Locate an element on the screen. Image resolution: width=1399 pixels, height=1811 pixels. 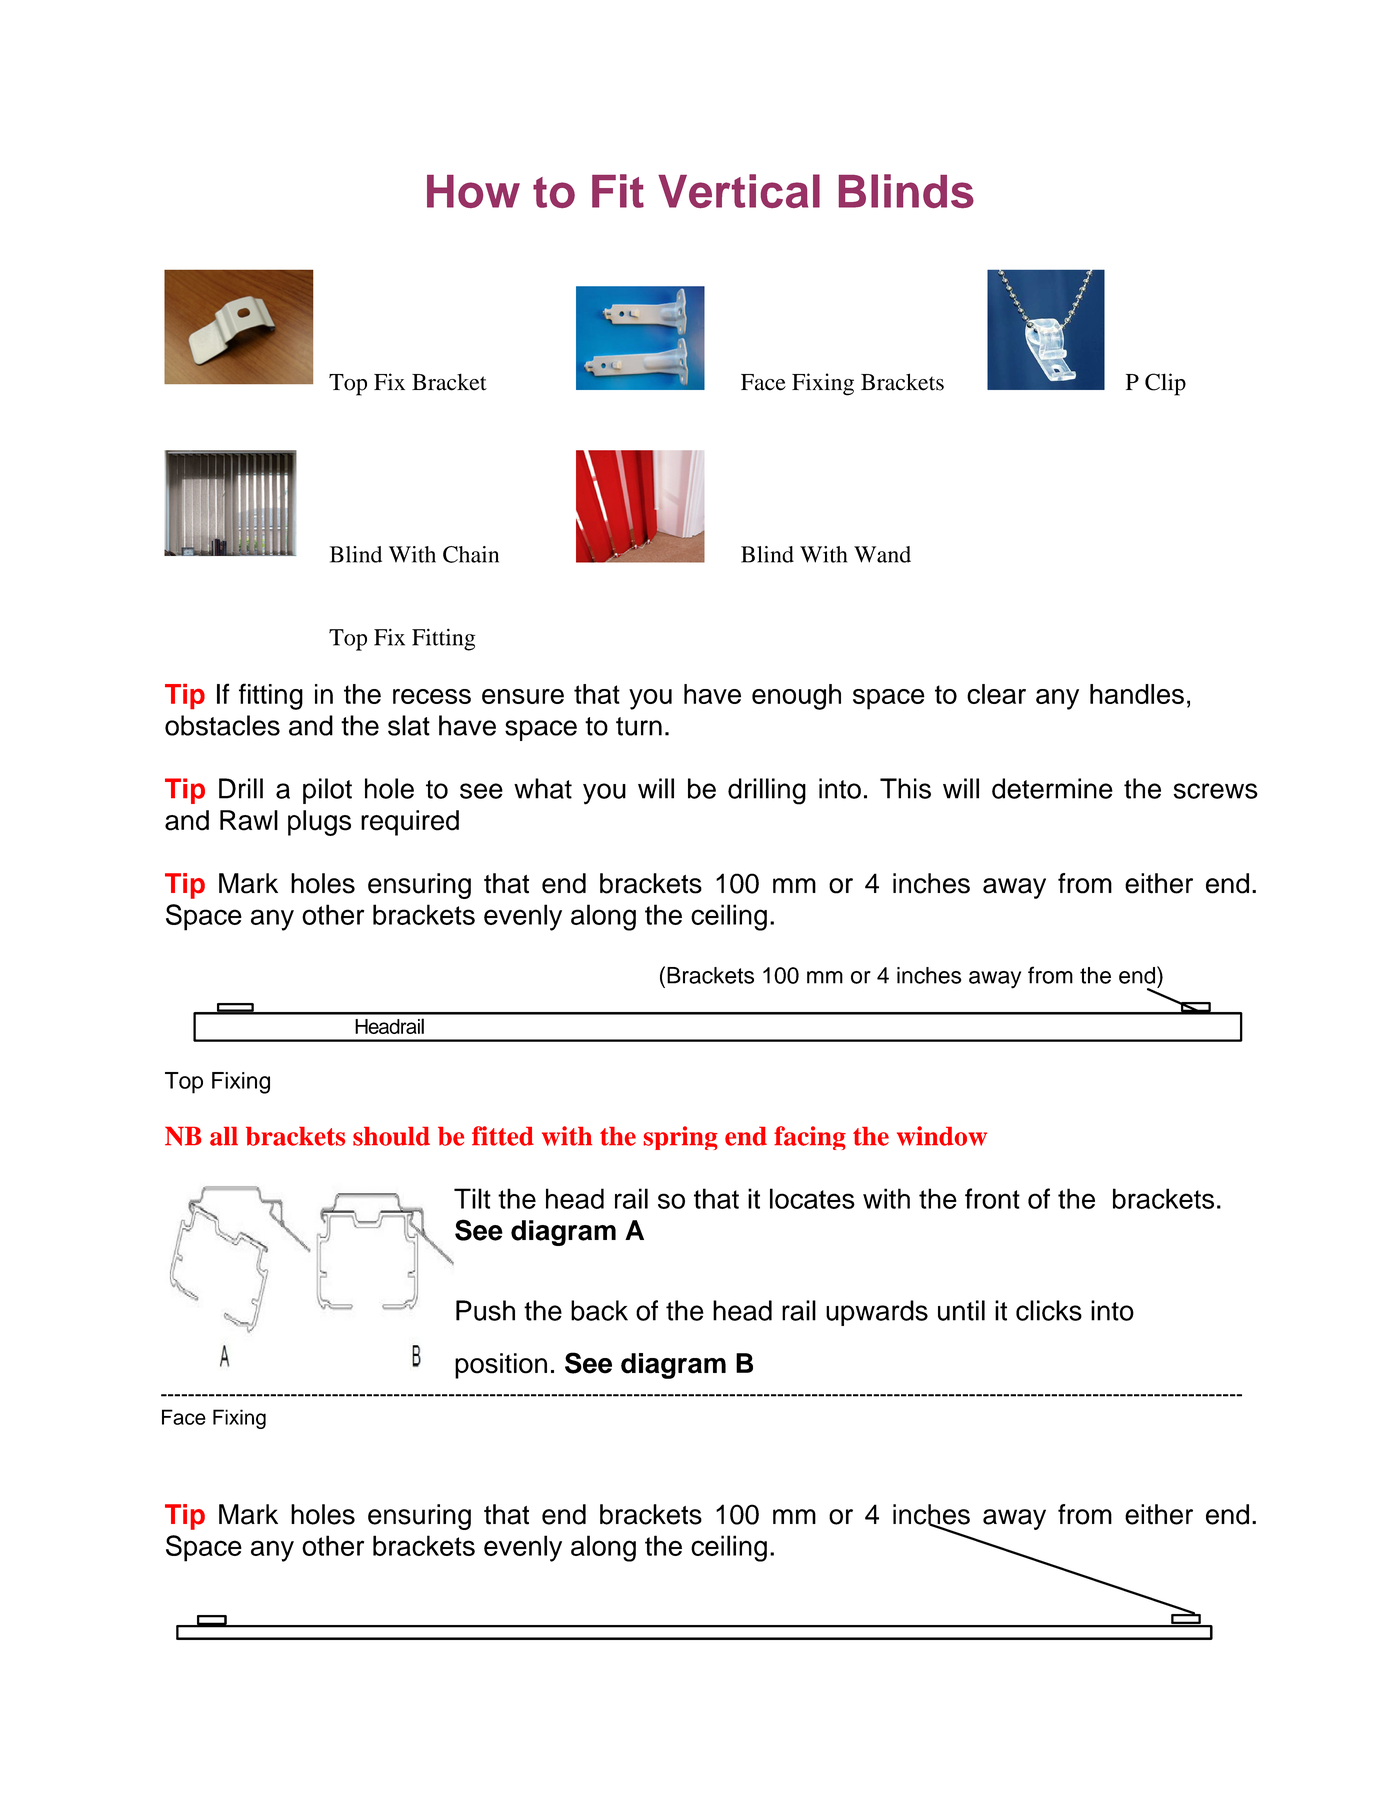
plugs is located at coordinates (319, 823).
